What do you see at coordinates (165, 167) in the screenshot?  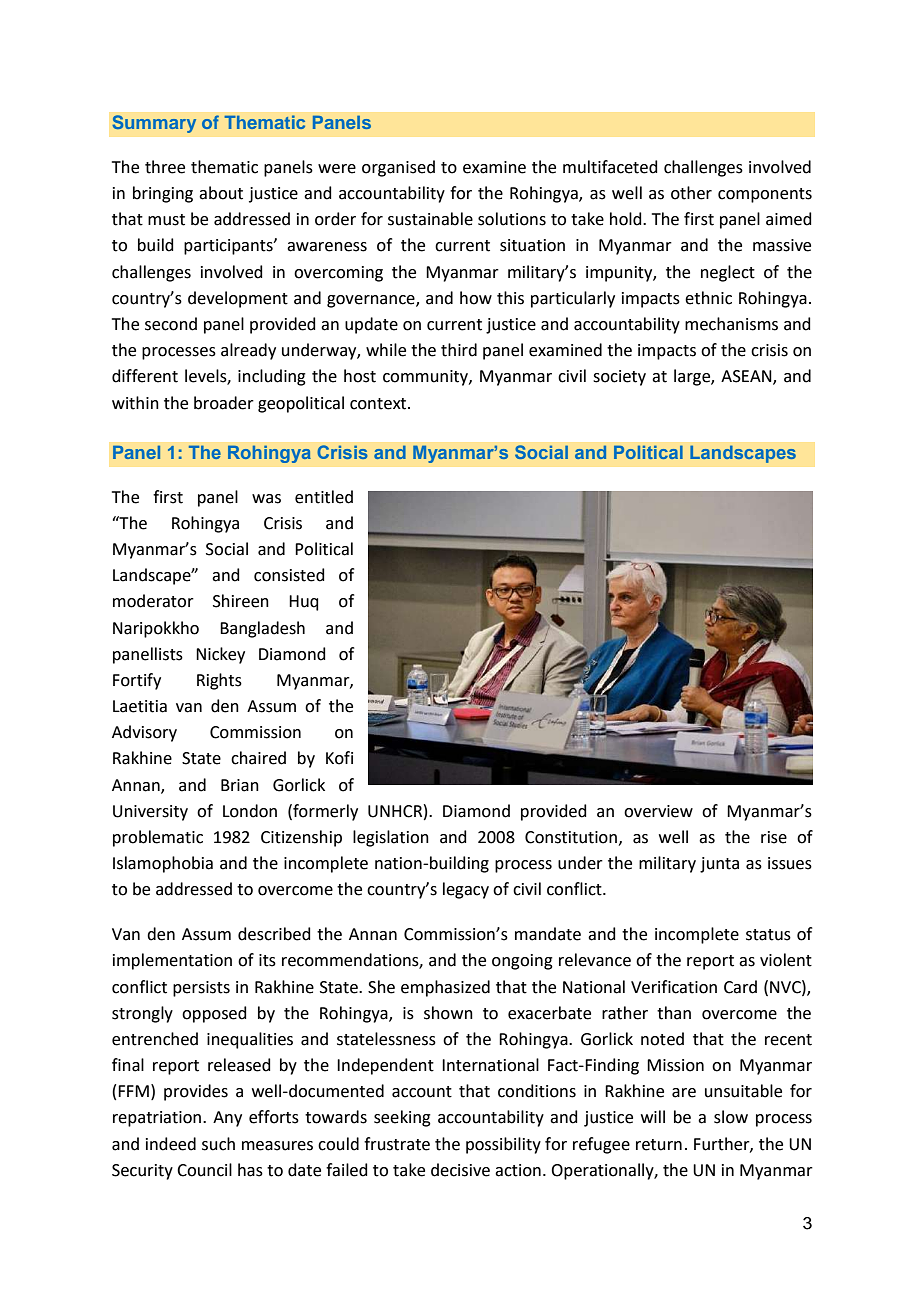 I see `three` at bounding box center [165, 167].
